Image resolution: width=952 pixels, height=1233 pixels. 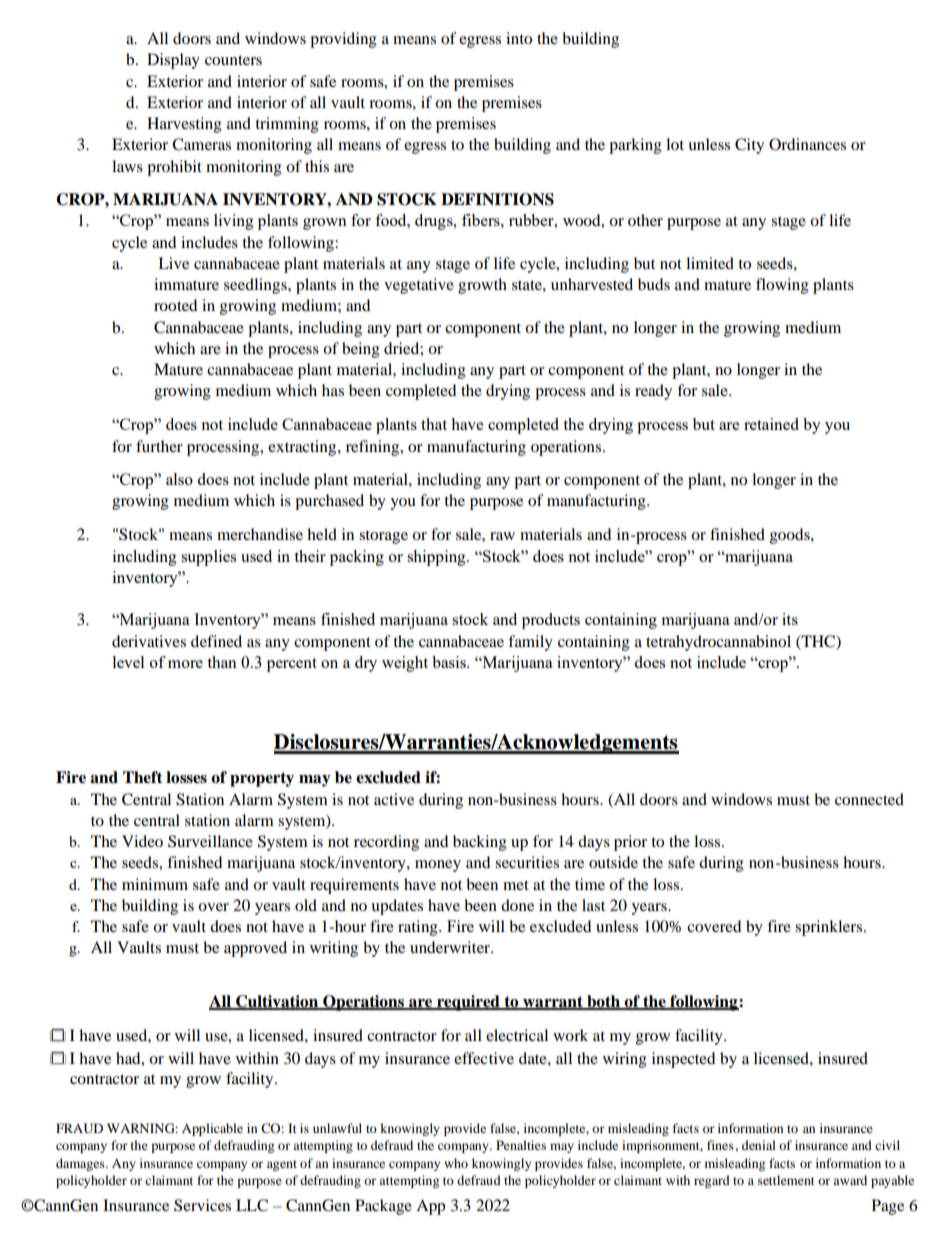 What do you see at coordinates (786, 1180) in the screenshot?
I see `settlement` at bounding box center [786, 1180].
